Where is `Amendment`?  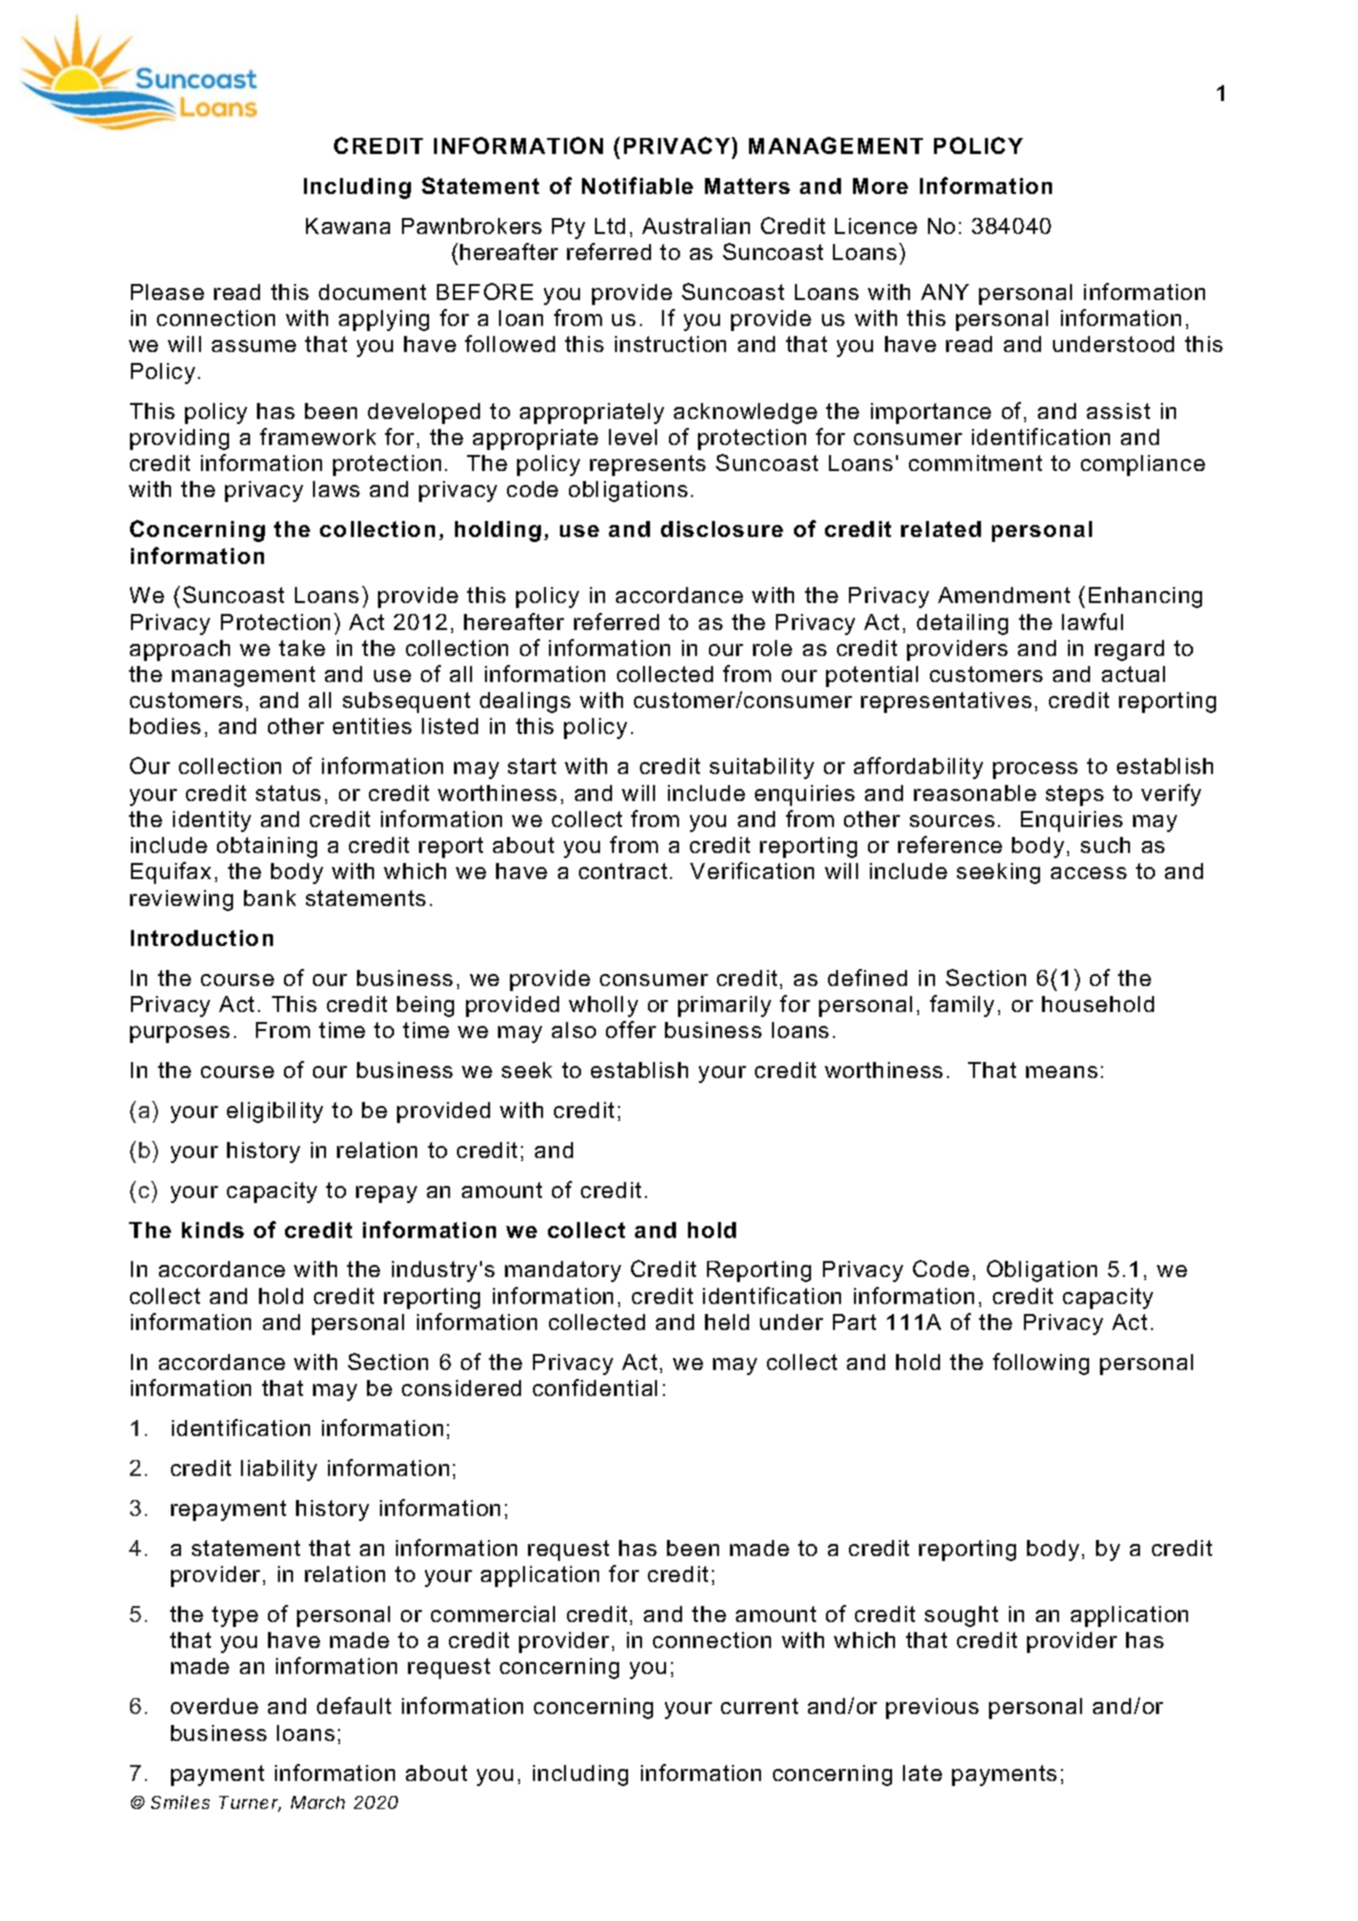 Amendment is located at coordinates (1004, 595).
